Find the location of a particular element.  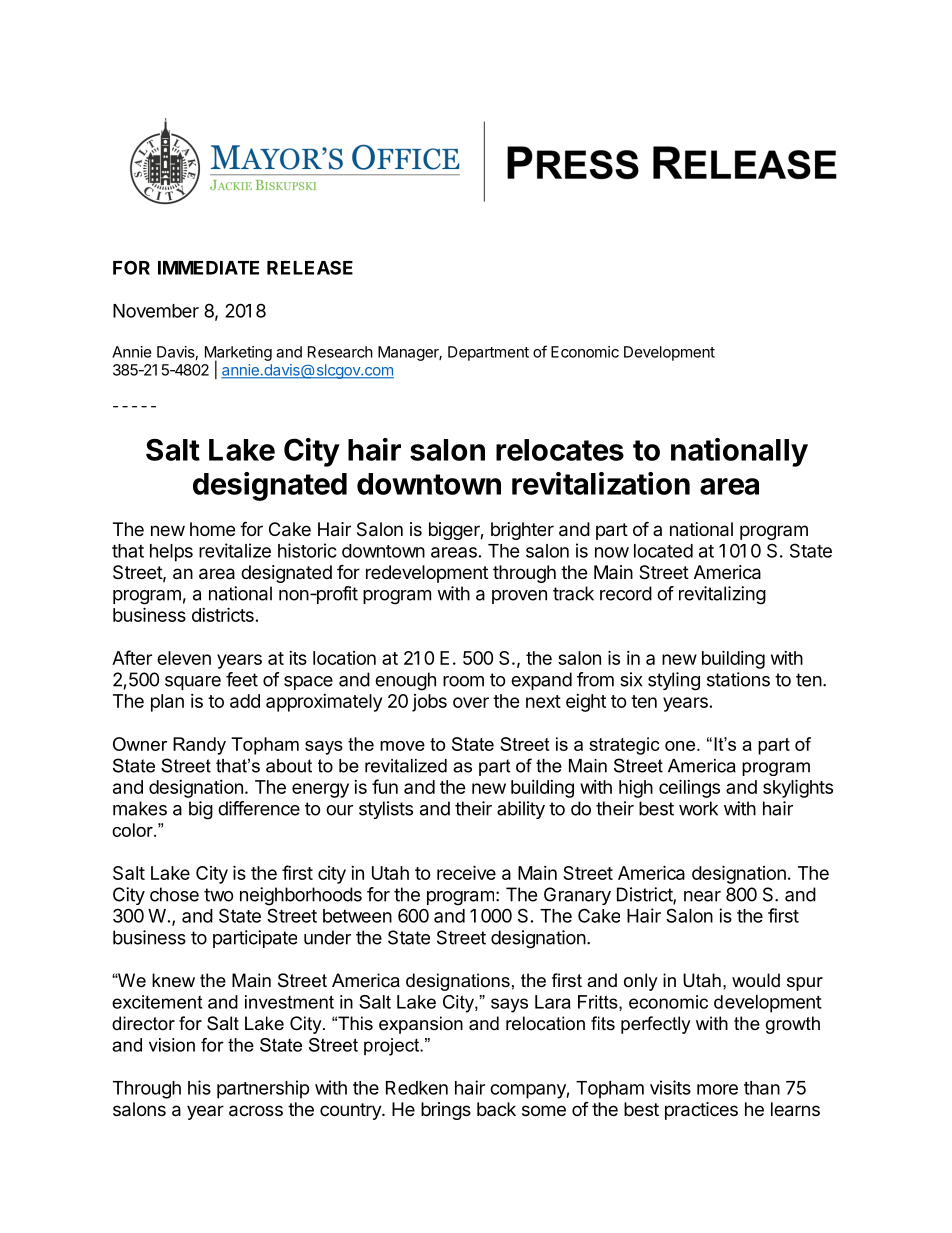

IMMEDIATE is located at coordinates (208, 268).
